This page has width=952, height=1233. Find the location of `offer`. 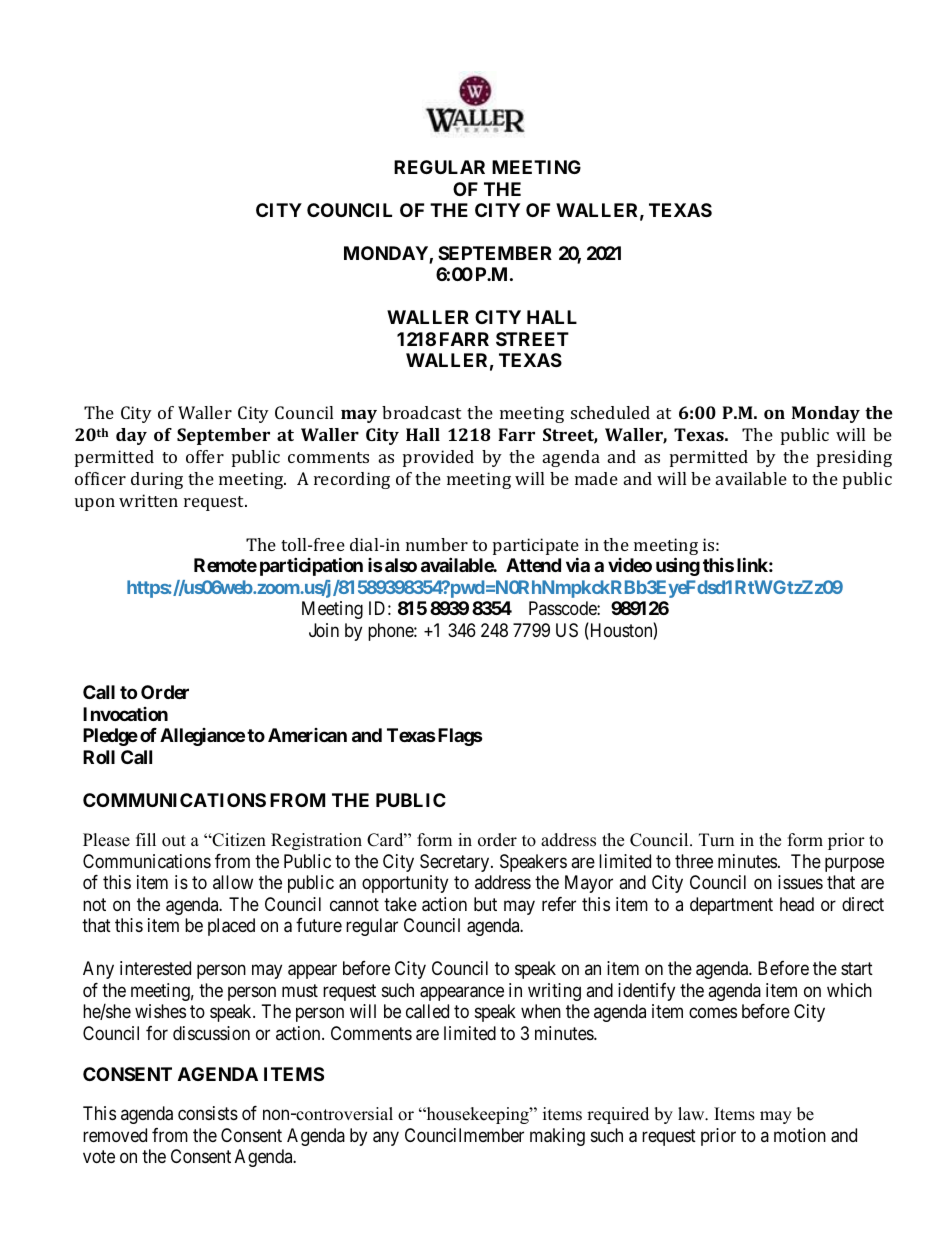

offer is located at coordinates (205, 456).
